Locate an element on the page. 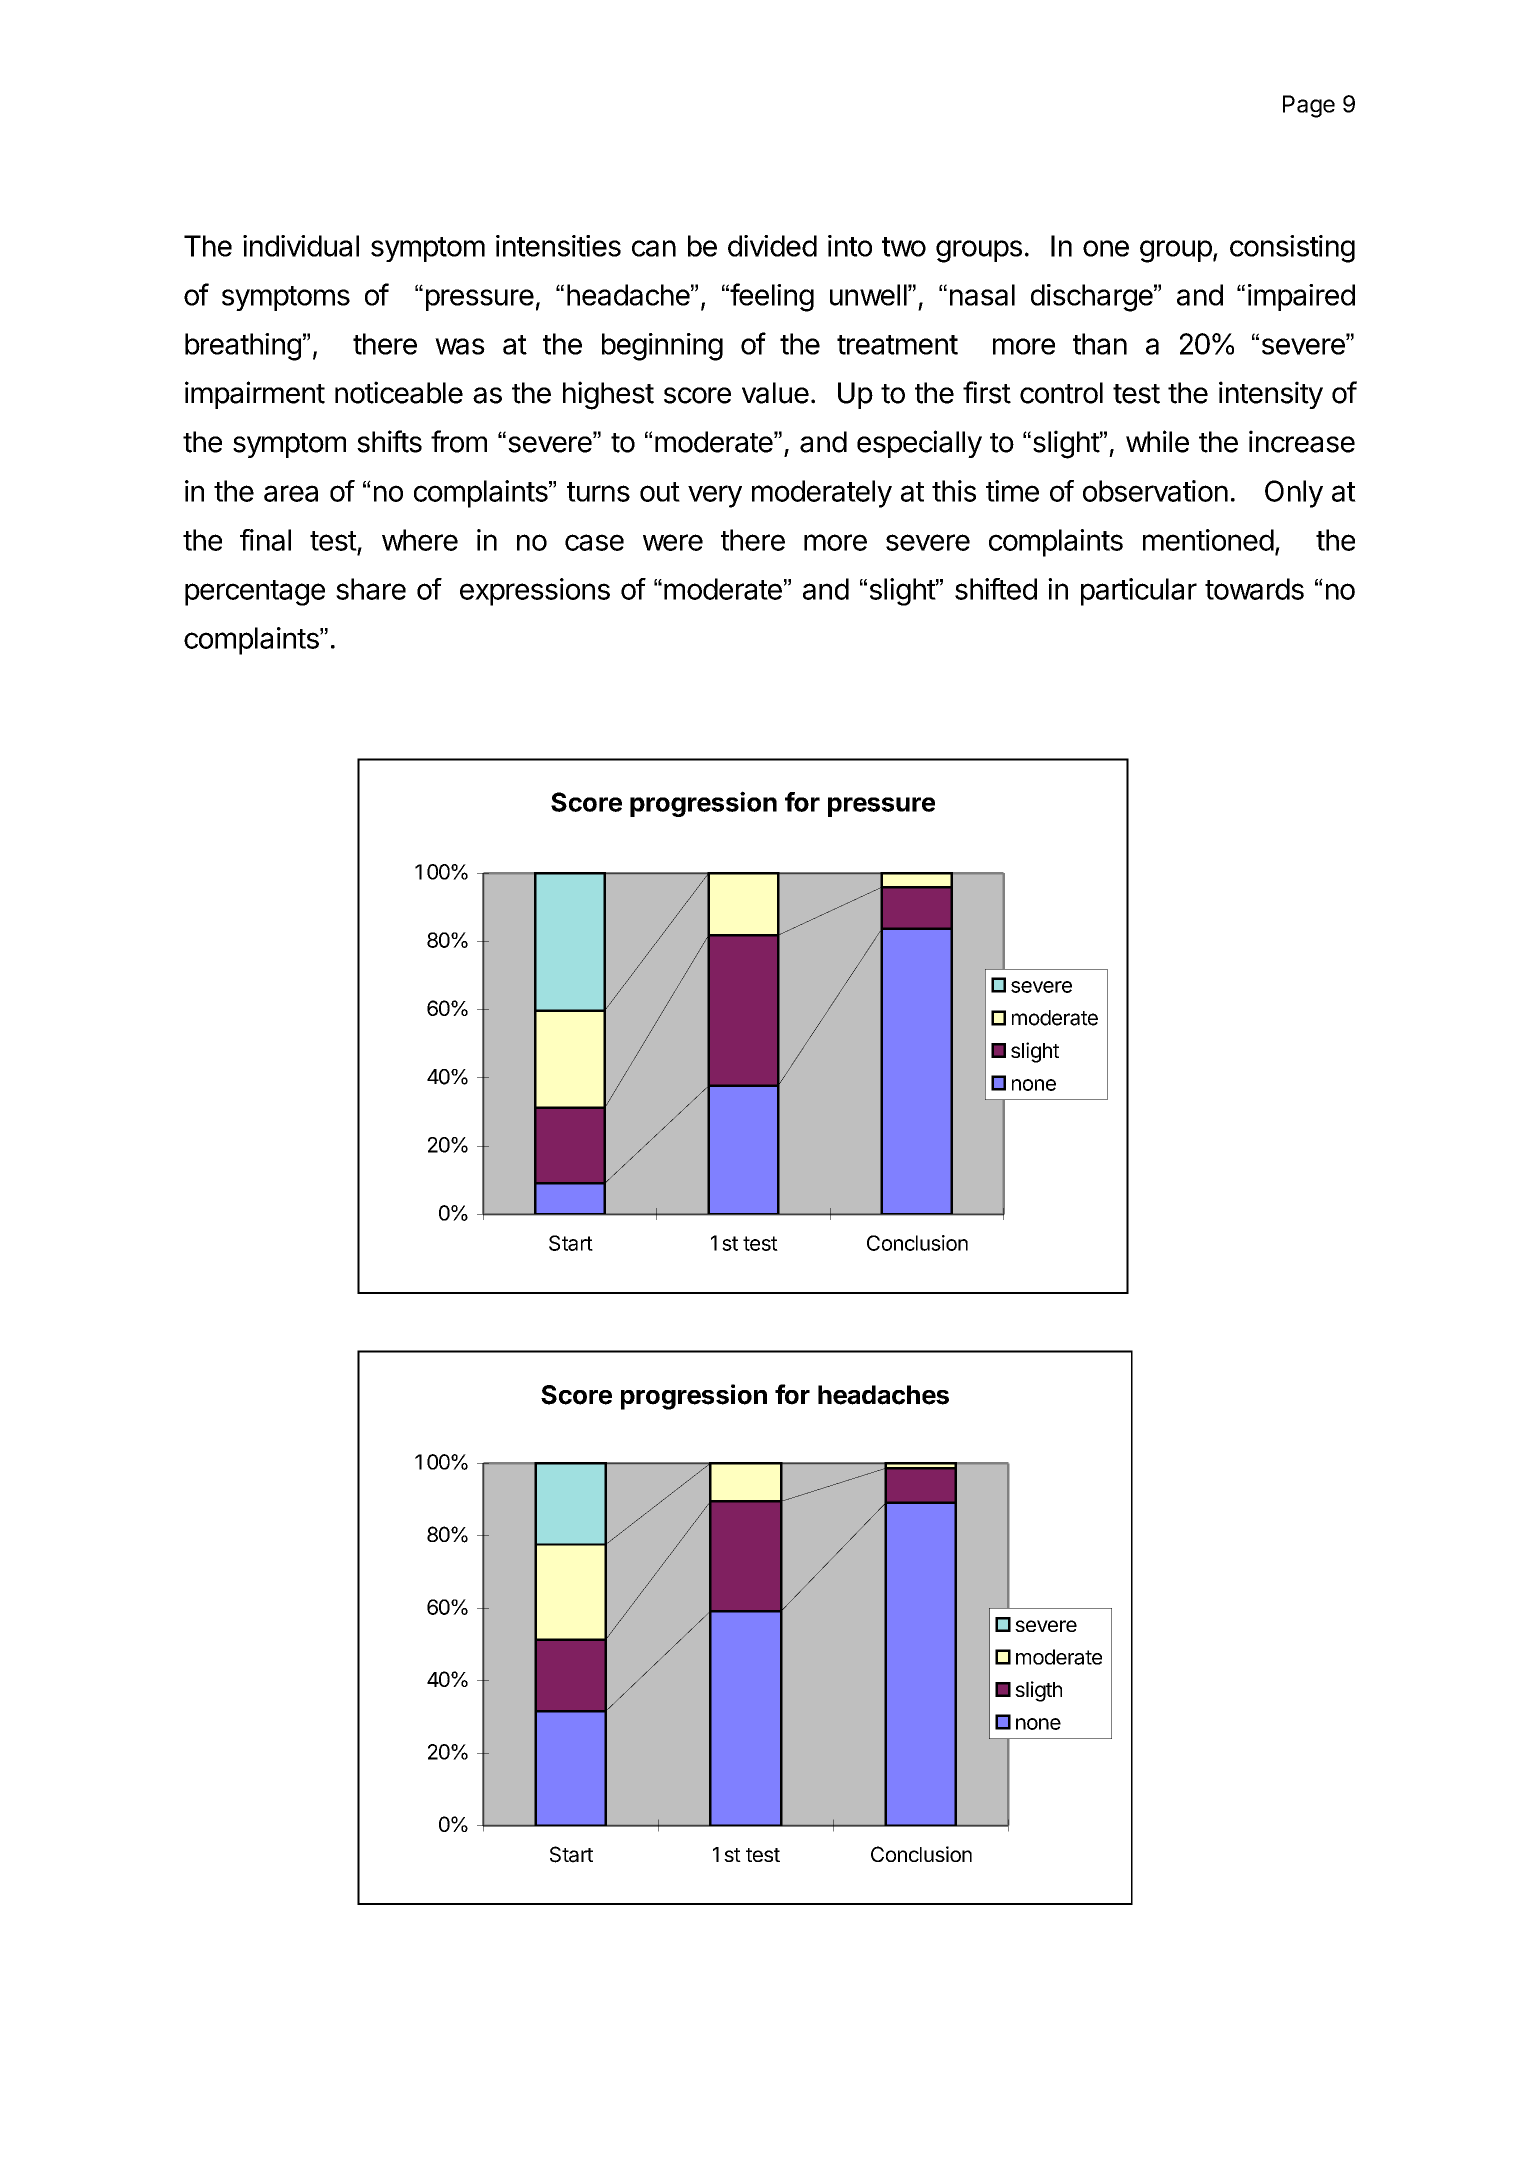  share is located at coordinates (371, 589).
